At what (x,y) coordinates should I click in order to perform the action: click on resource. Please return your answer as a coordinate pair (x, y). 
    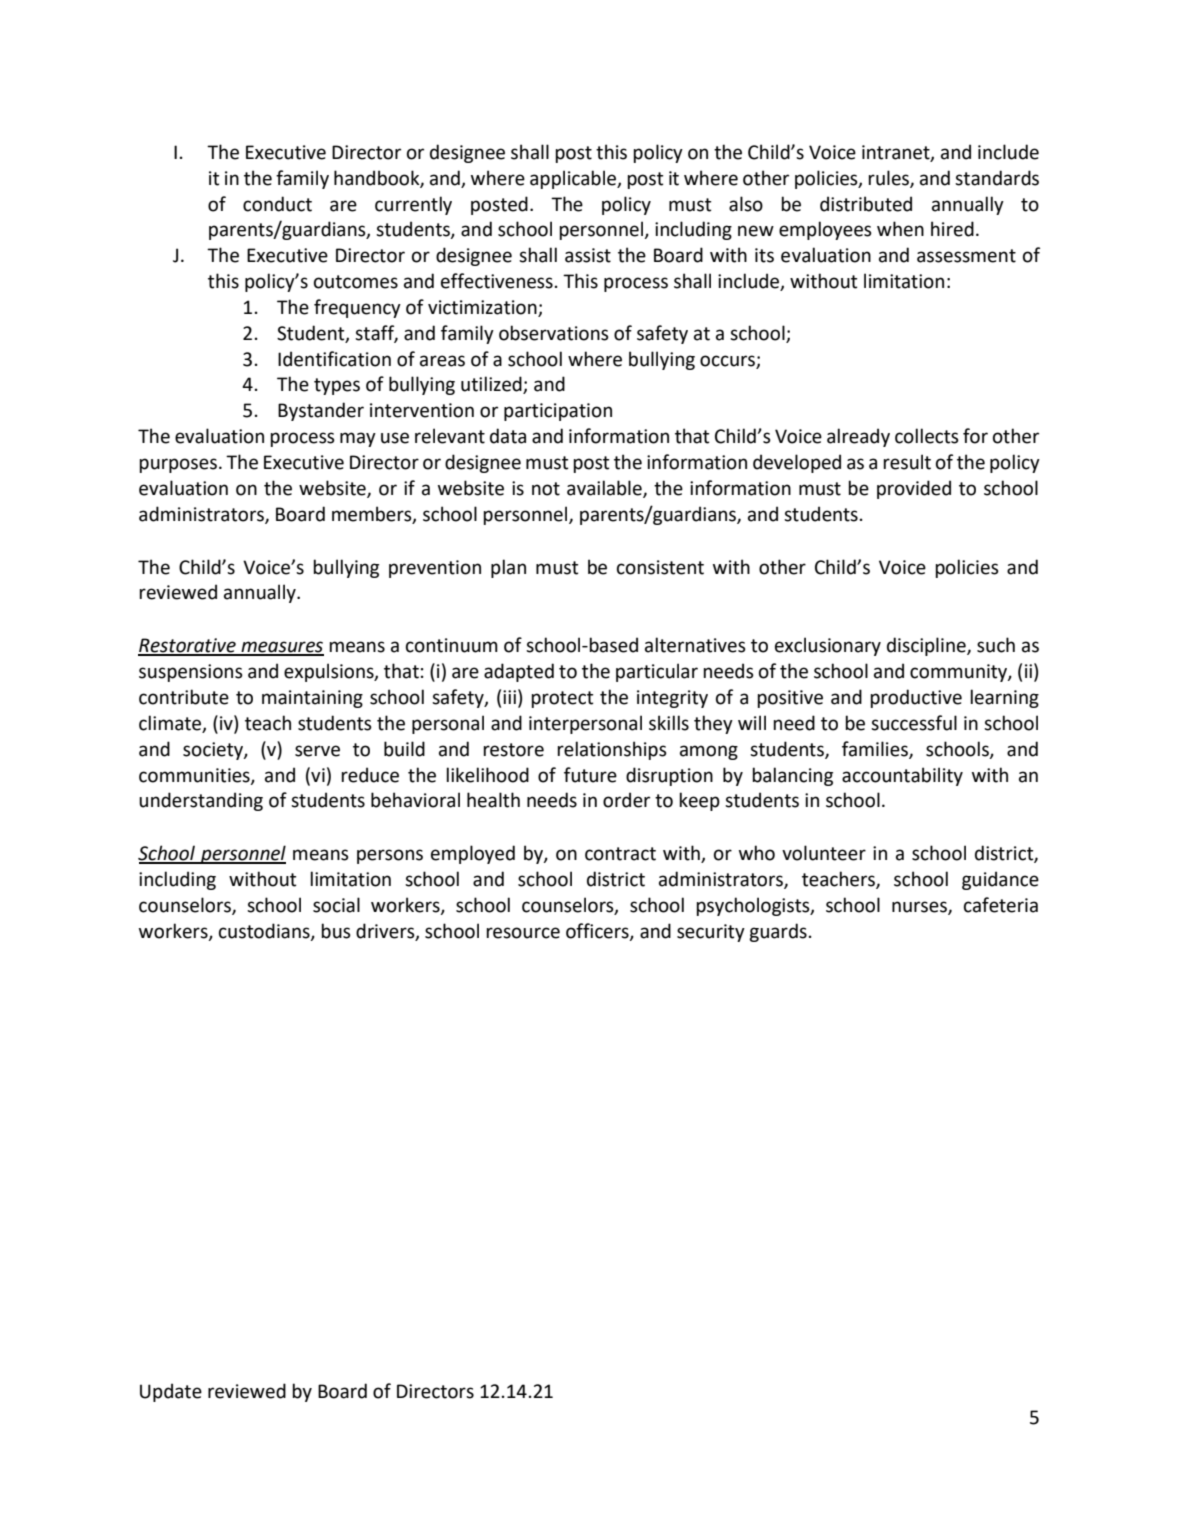
    Looking at the image, I should click on (523, 933).
